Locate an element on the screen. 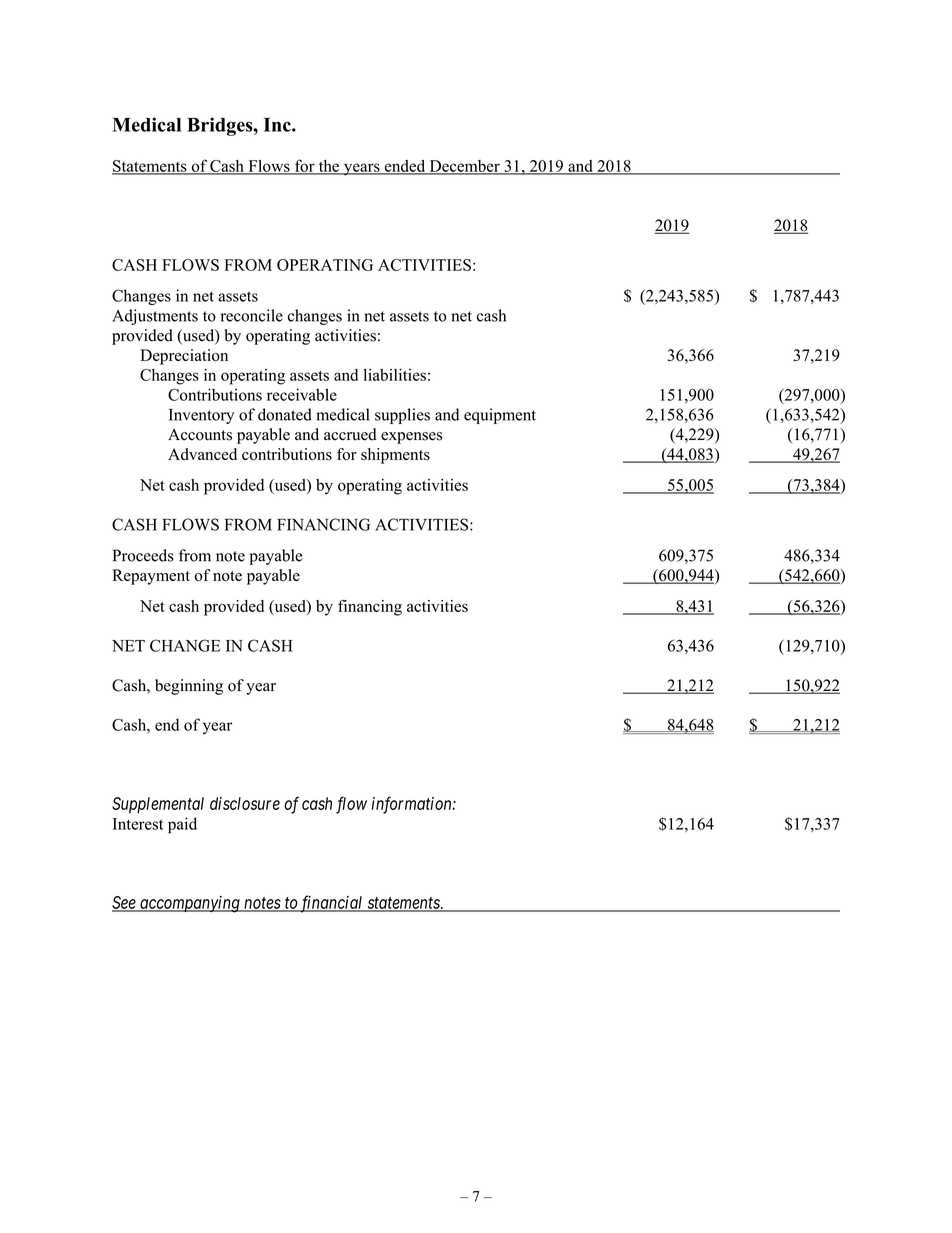 The image size is (952, 1233). the is located at coordinates (328, 167).
